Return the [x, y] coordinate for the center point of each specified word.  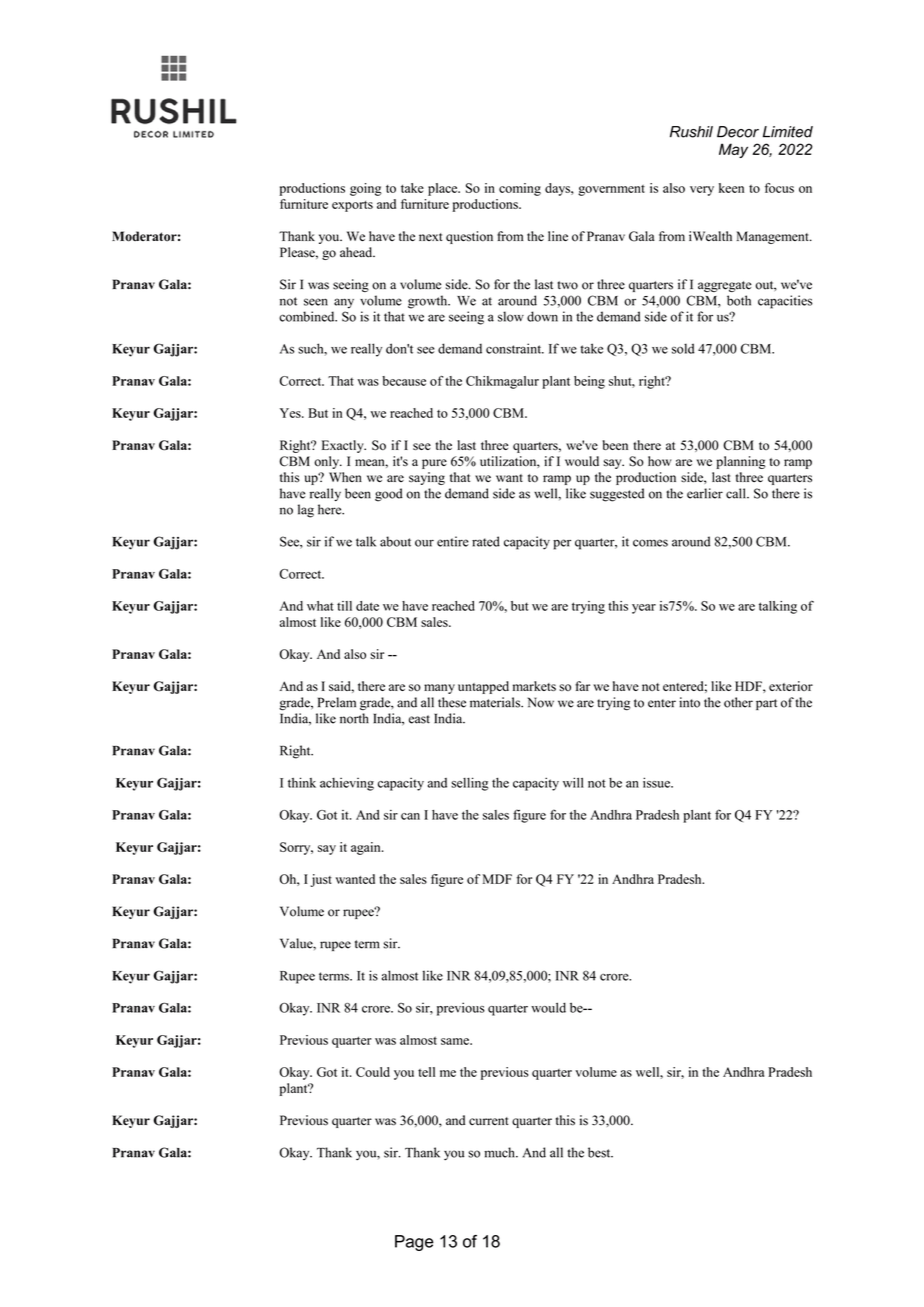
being [589, 382]
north [354, 718]
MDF [497, 879]
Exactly [344, 446]
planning [741, 462]
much [500, 1152]
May [733, 150]
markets [534, 686]
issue [657, 782]
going [366, 189]
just [321, 880]
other [738, 702]
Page [414, 1243]
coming [520, 189]
